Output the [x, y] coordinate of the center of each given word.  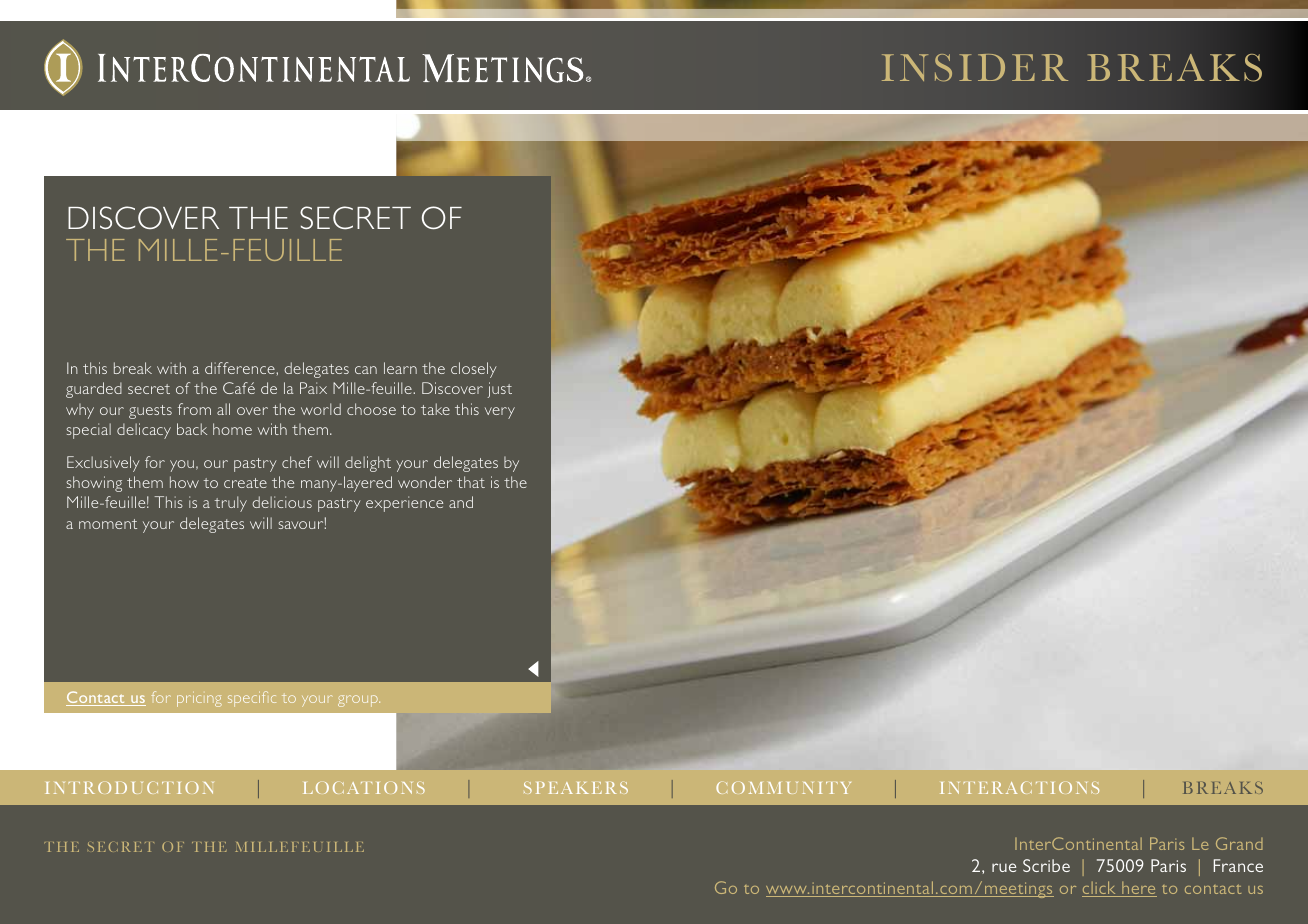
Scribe [1046, 865]
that [471, 482]
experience [404, 504]
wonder [425, 482]
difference [241, 368]
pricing [199, 701]
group [359, 701]
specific [252, 699]
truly [230, 504]
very [500, 413]
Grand [1239, 843]
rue [1004, 867]
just [499, 390]
